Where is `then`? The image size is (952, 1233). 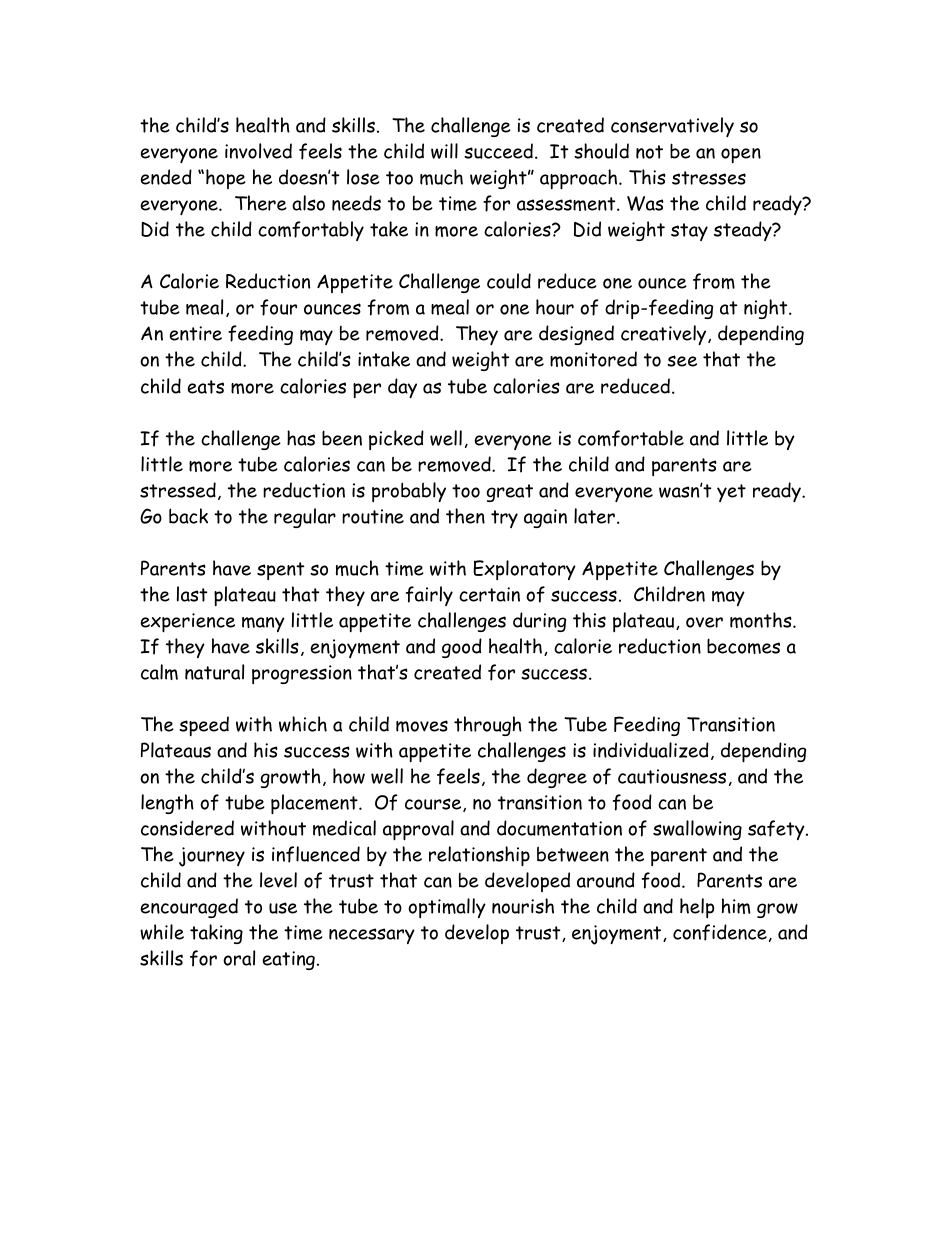 then is located at coordinates (465, 516).
